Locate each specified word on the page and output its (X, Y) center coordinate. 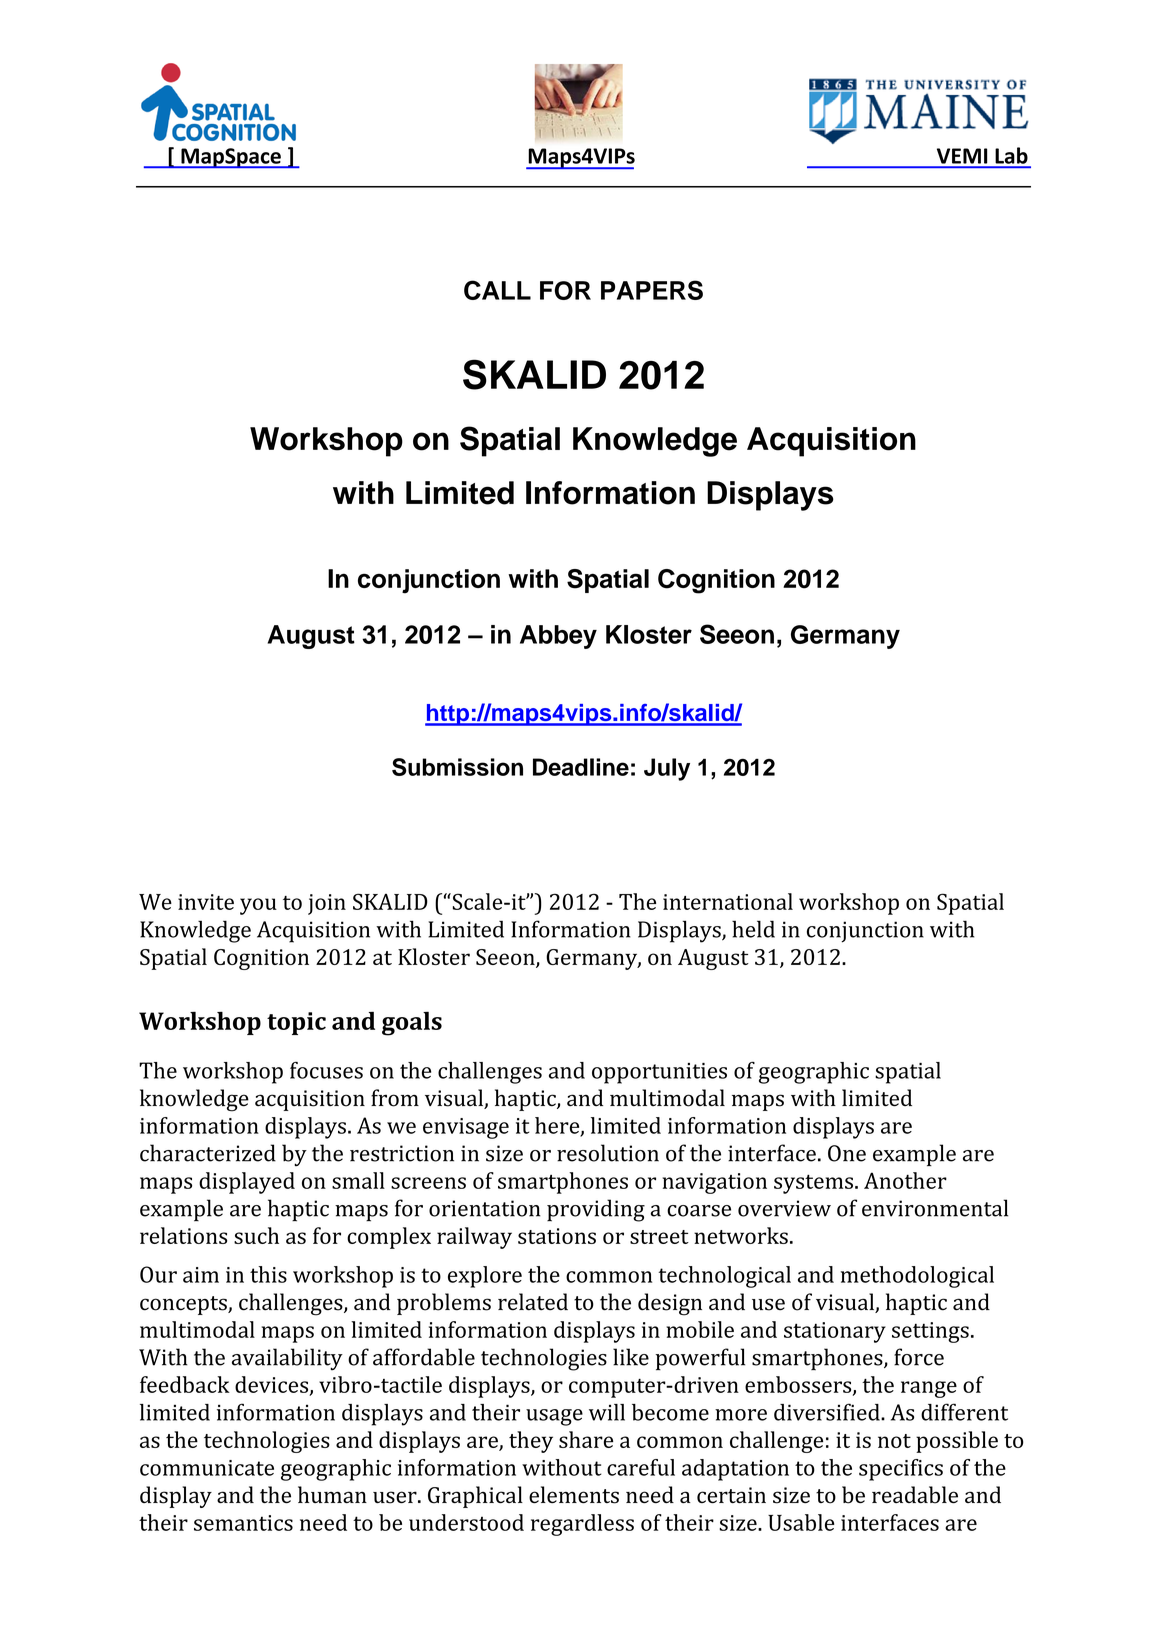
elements (574, 1495)
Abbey (558, 637)
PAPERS (652, 290)
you (258, 906)
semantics (243, 1523)
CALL (497, 290)
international (728, 901)
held (753, 929)
